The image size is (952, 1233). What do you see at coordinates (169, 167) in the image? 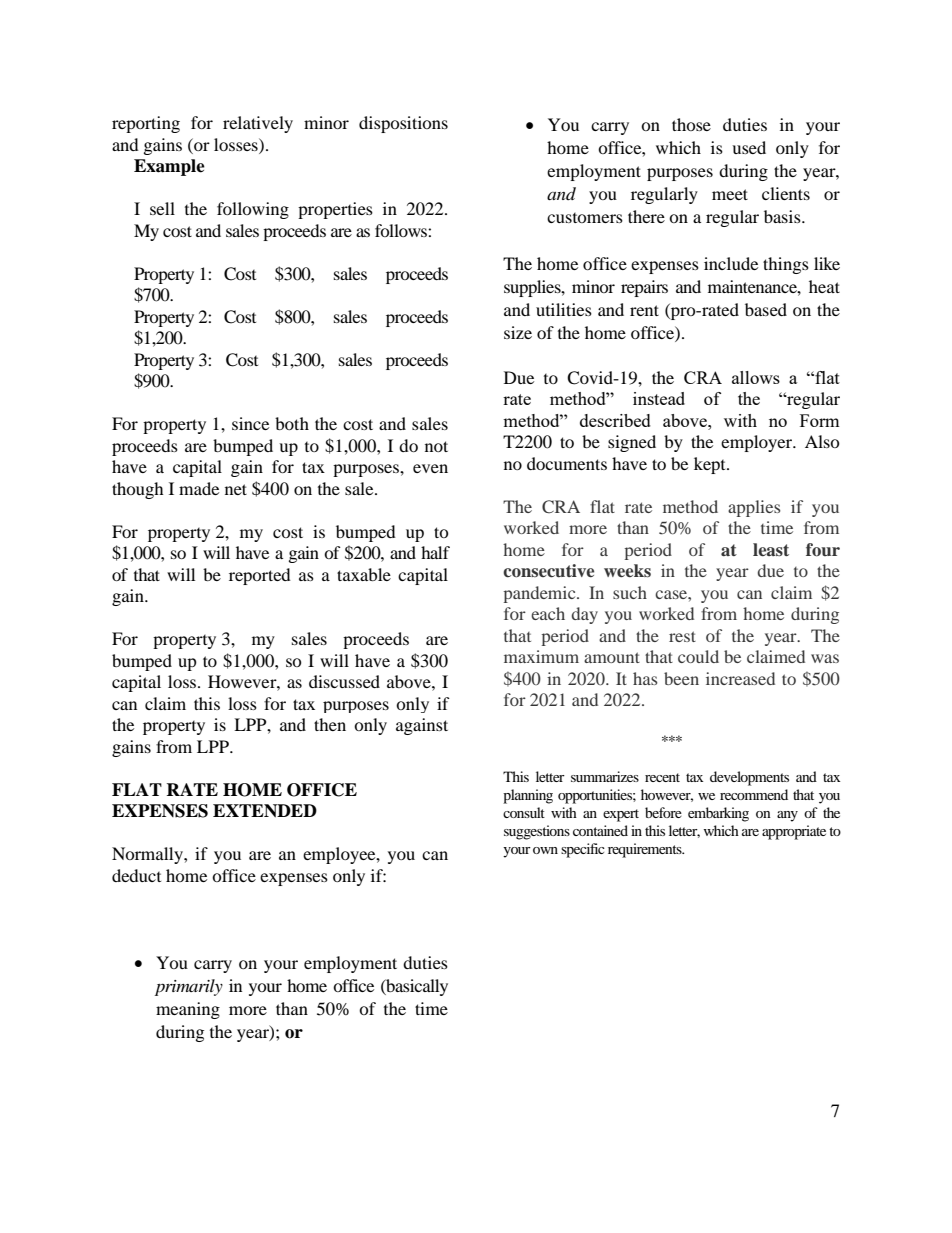
I see `Example` at bounding box center [169, 167].
